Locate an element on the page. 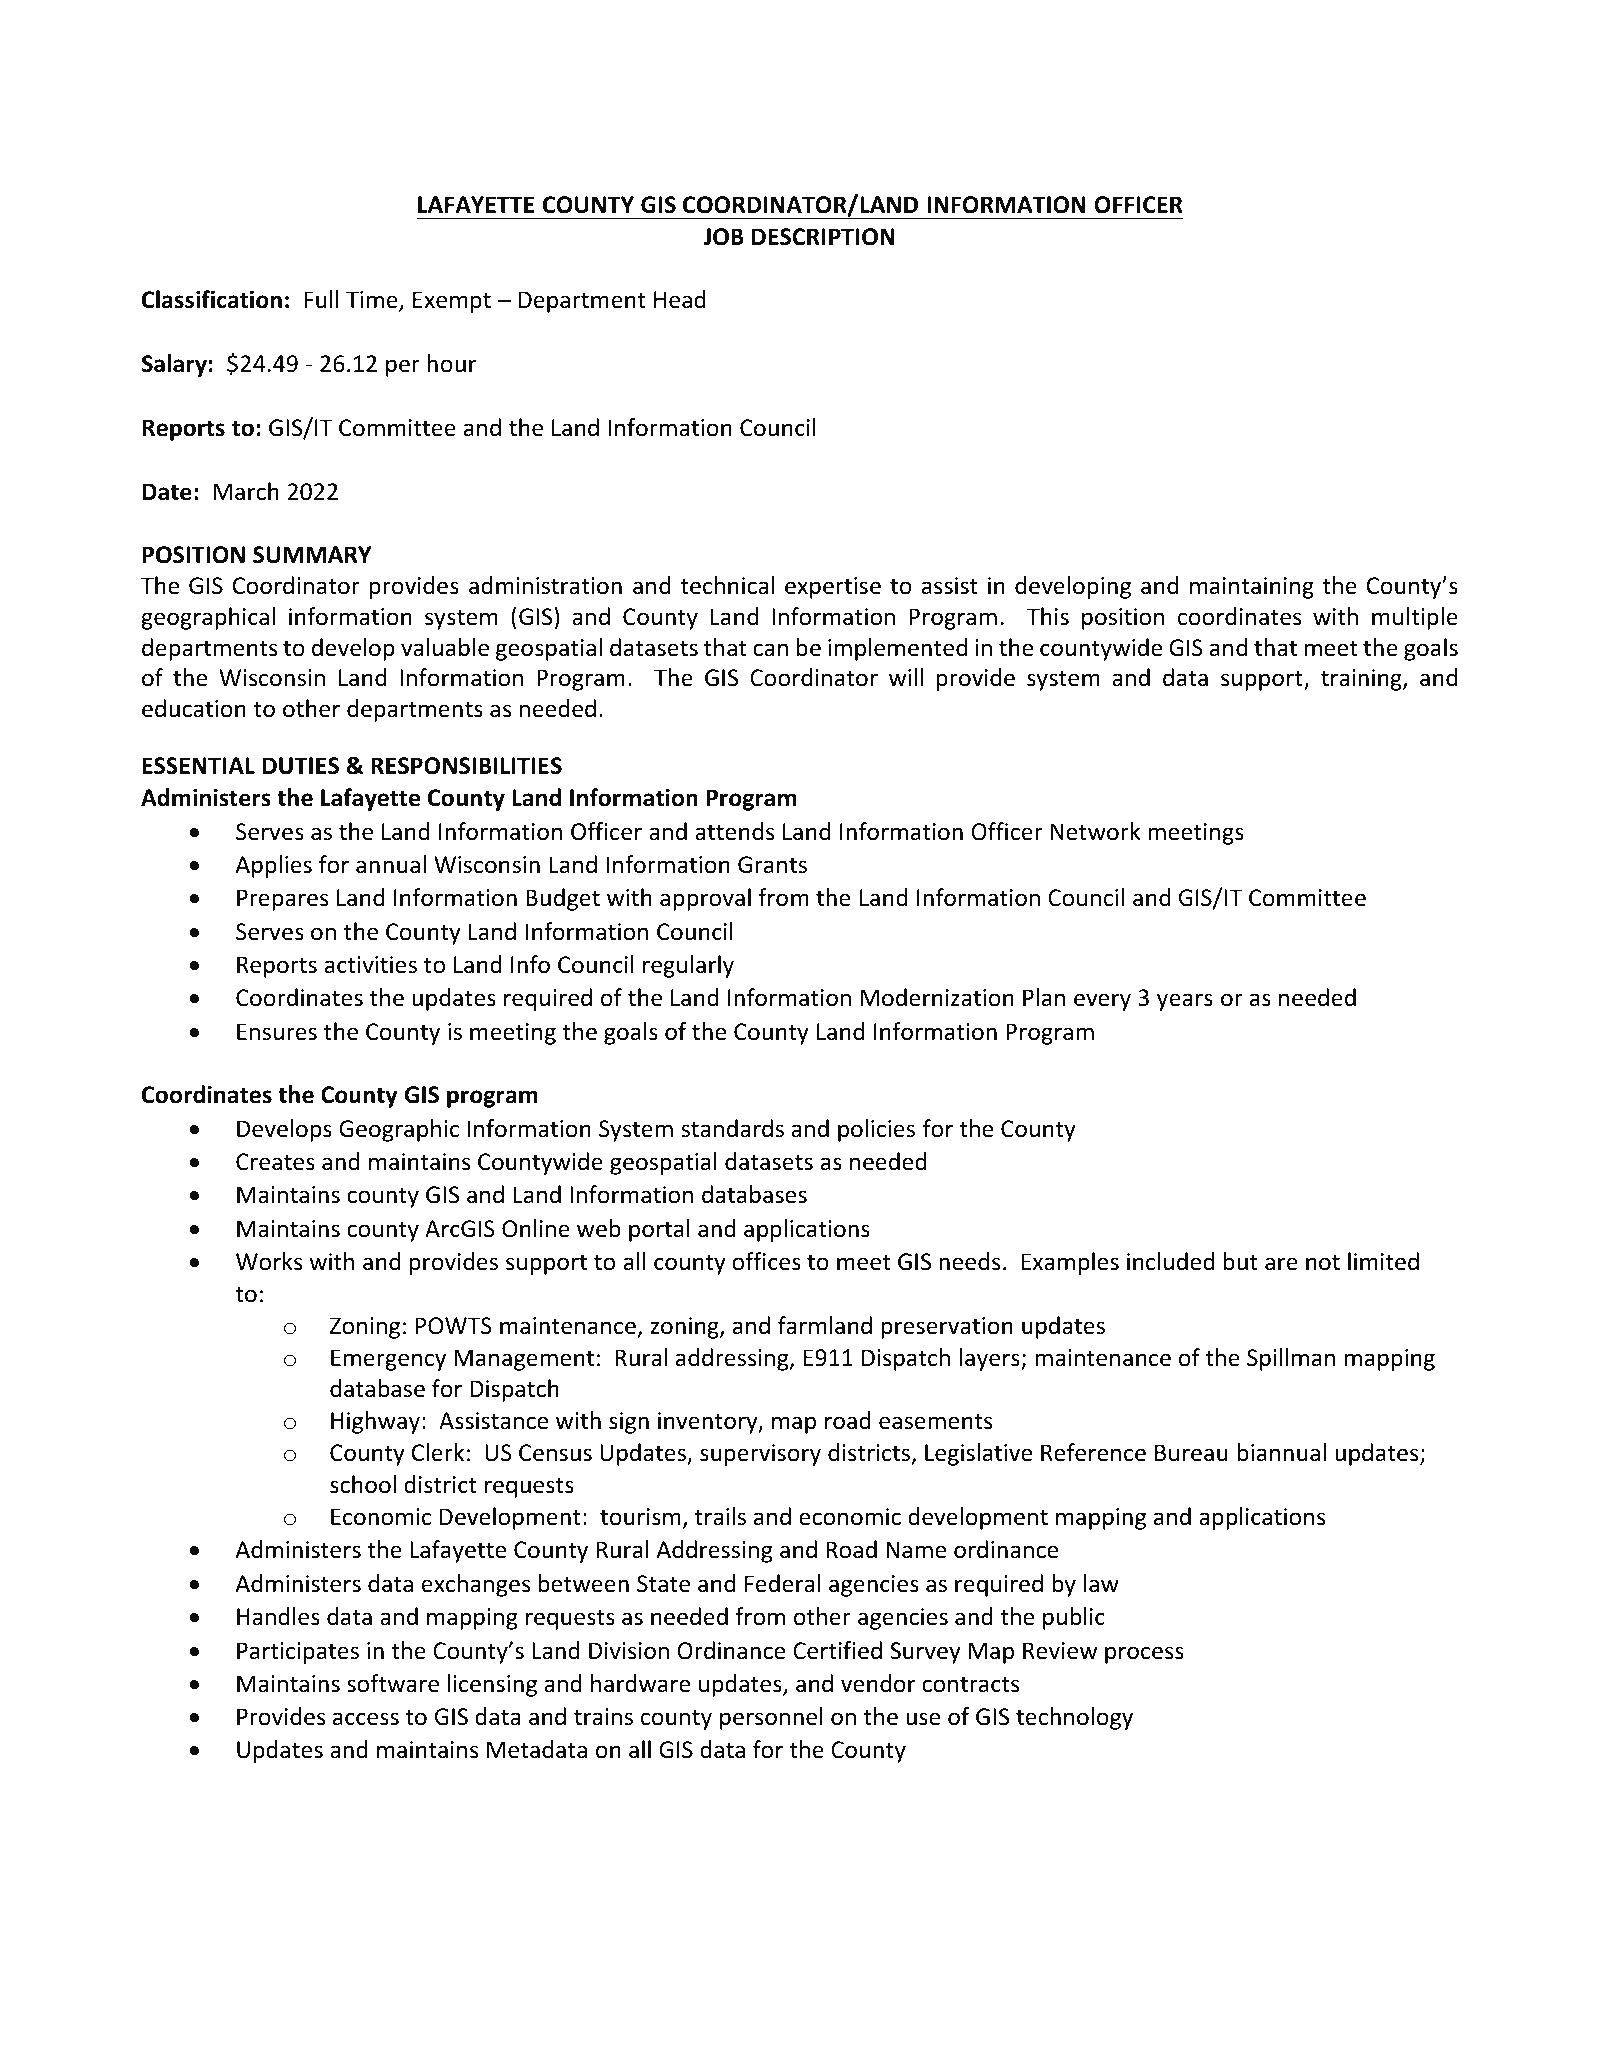  attends is located at coordinates (734, 831).
